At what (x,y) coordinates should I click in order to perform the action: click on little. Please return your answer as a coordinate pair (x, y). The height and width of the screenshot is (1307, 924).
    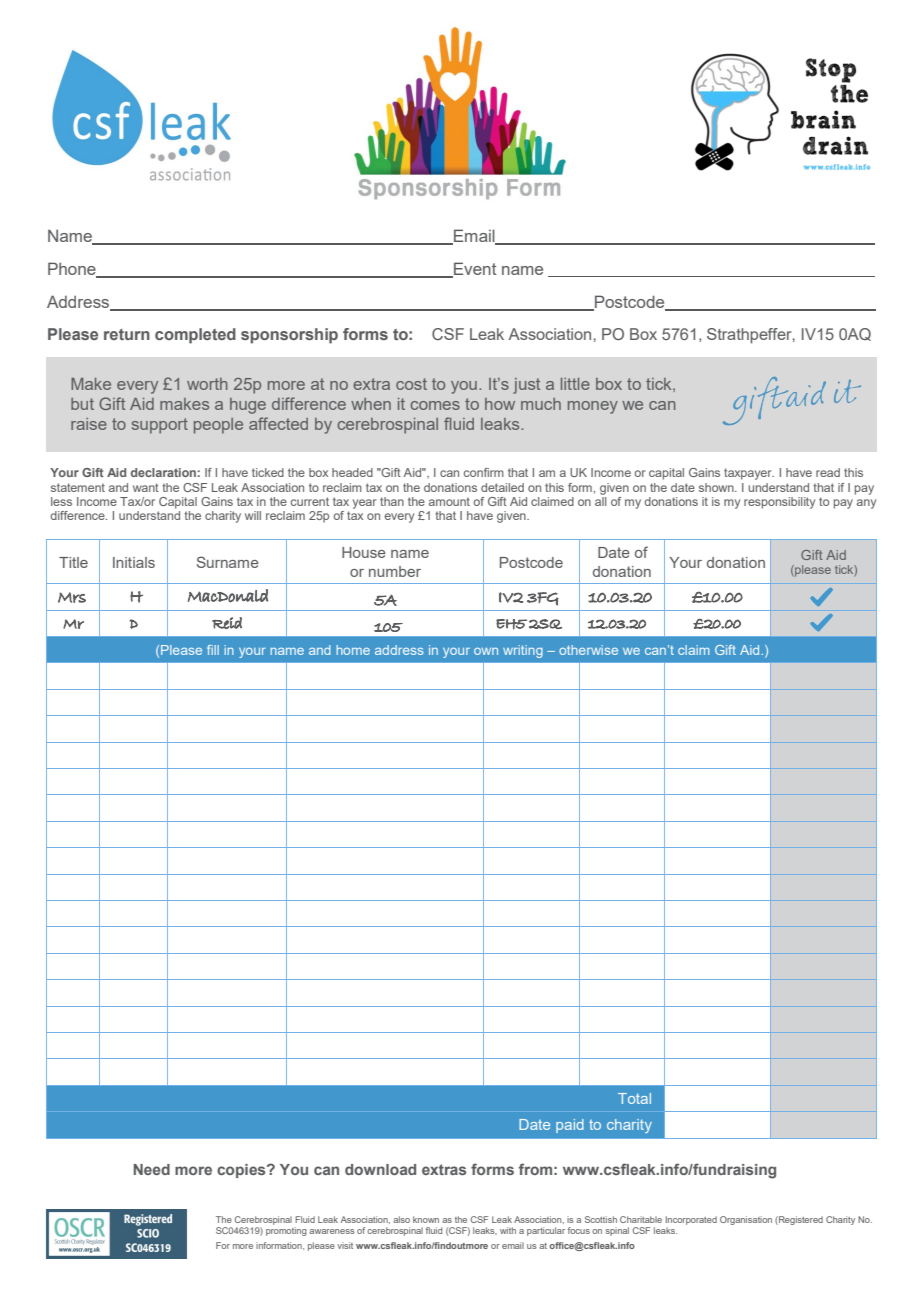
    Looking at the image, I should click on (575, 384).
